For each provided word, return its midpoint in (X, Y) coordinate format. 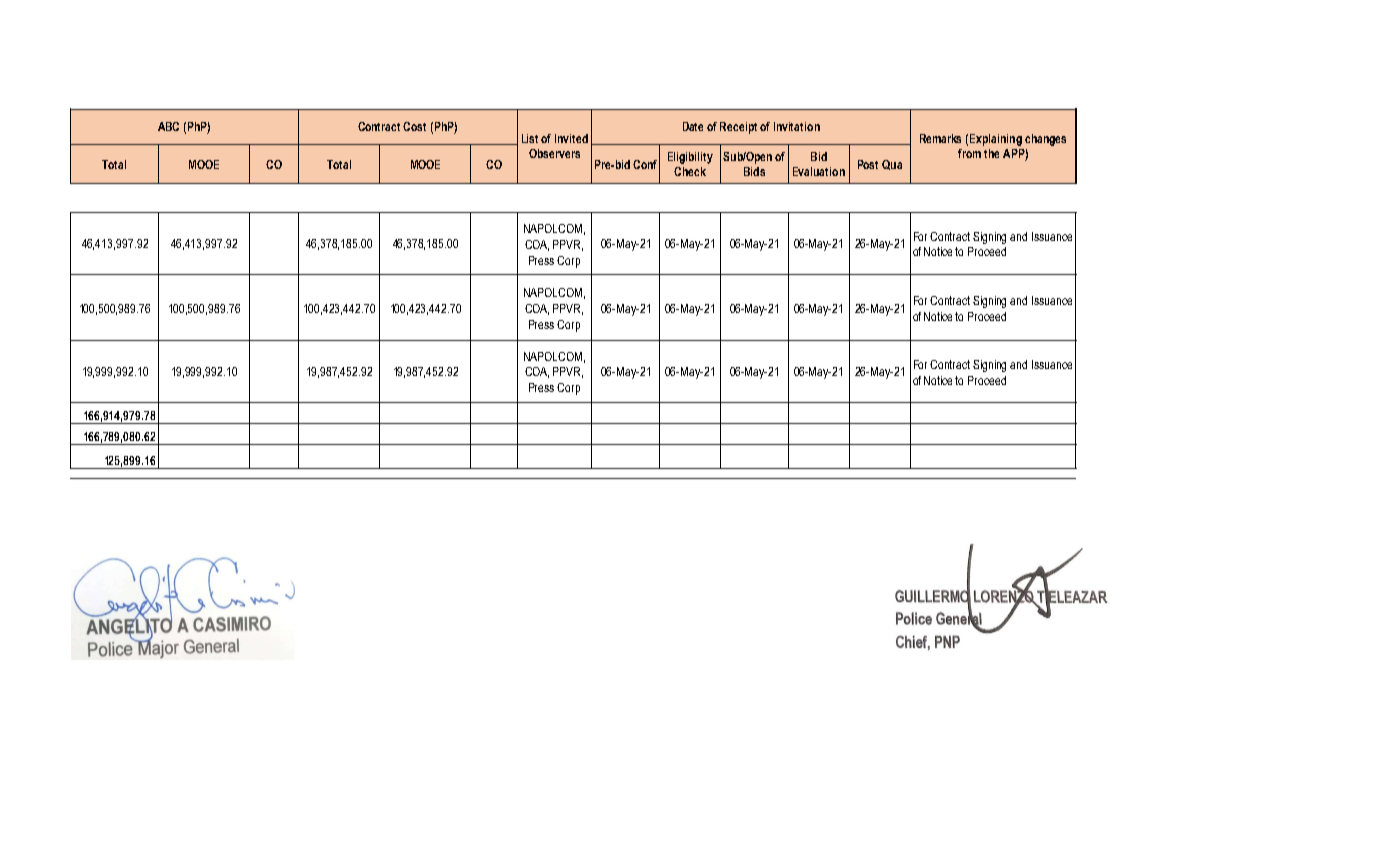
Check (690, 171)
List (530, 138)
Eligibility (690, 158)
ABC (168, 126)
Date (693, 126)
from (969, 153)
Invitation (797, 126)
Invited (571, 138)
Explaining (996, 140)
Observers (554, 153)
